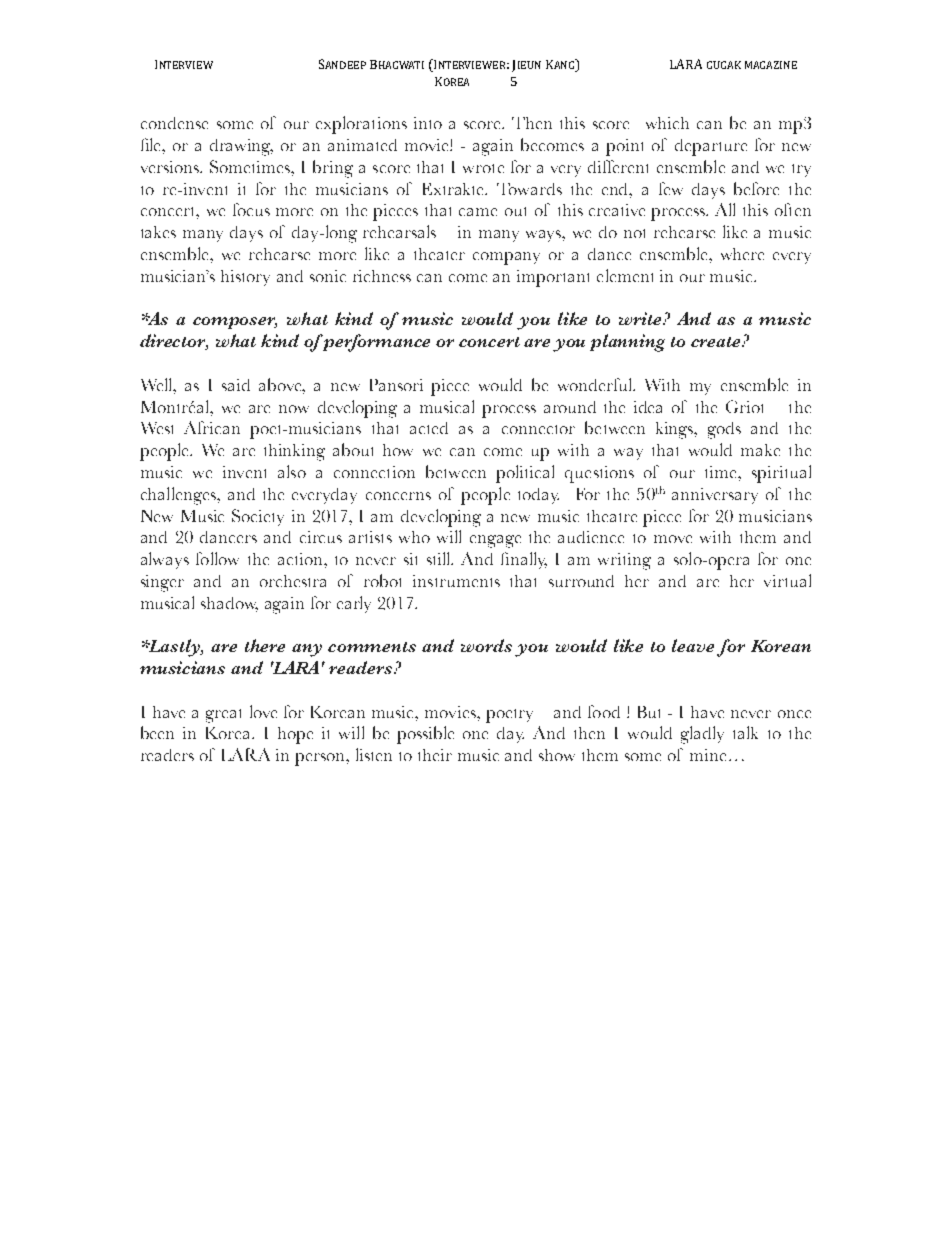  I want to click on where, so click(742, 254).
